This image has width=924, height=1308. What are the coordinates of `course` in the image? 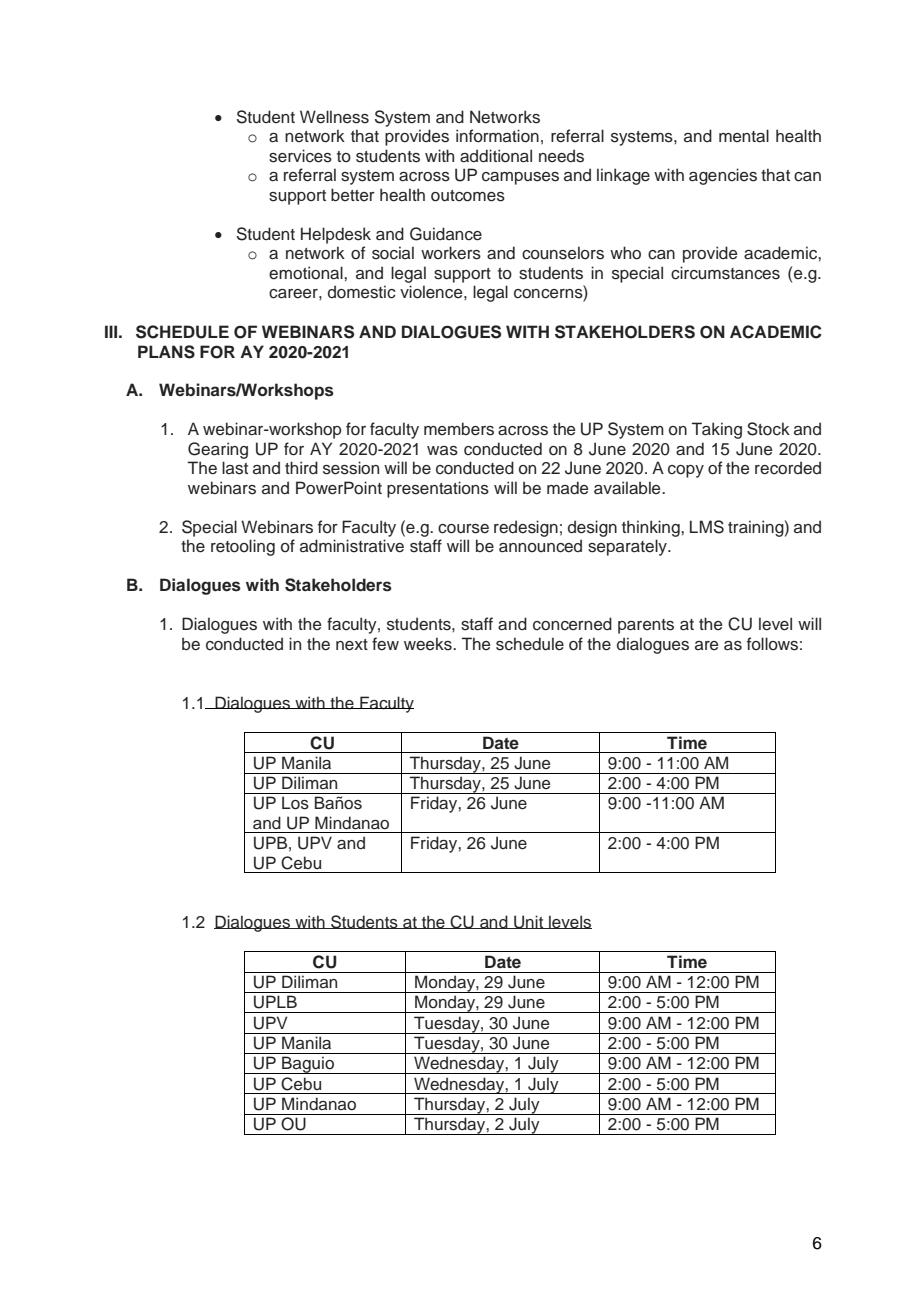 It's located at (463, 529).
